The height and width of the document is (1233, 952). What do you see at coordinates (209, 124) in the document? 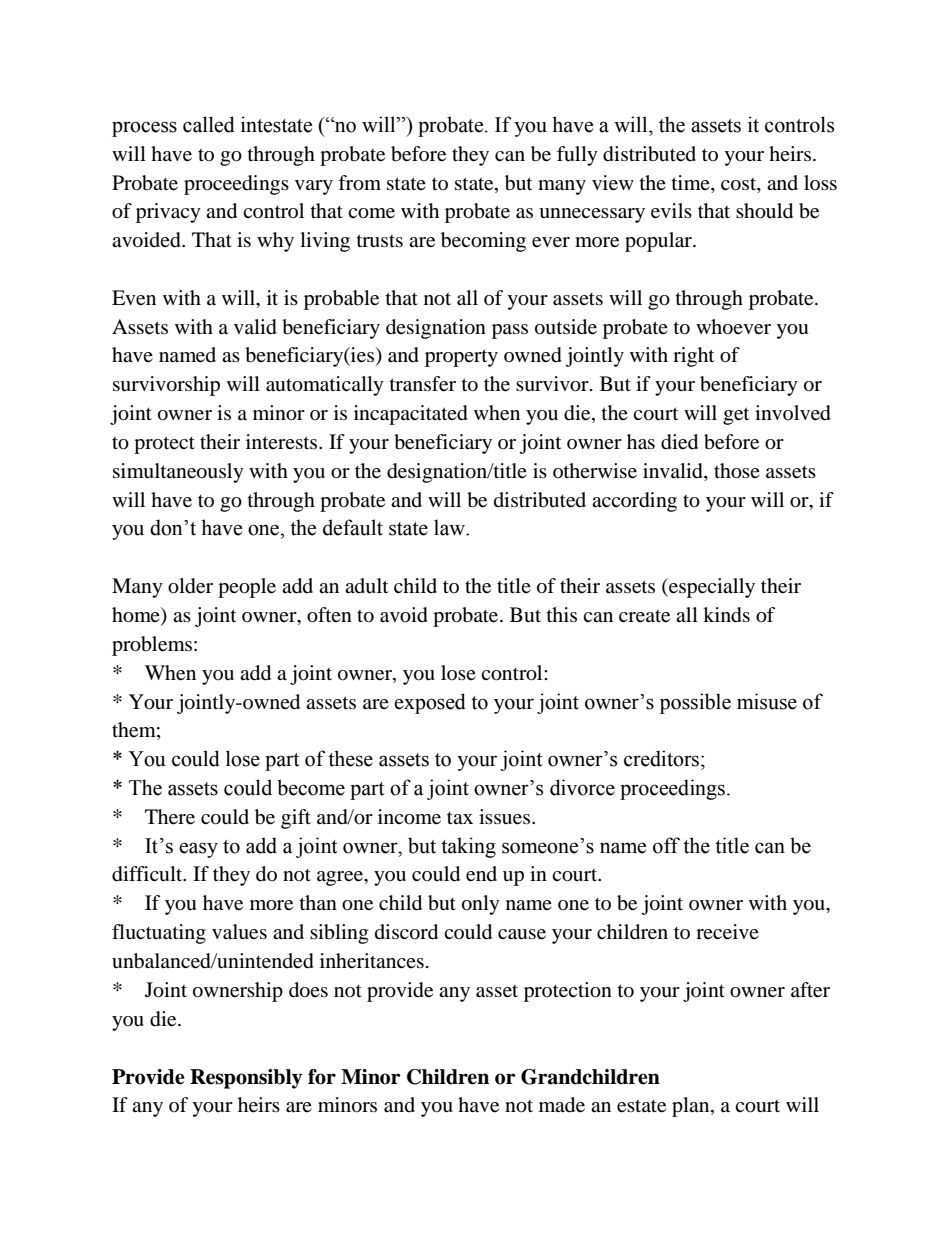
I see `called` at bounding box center [209, 124].
